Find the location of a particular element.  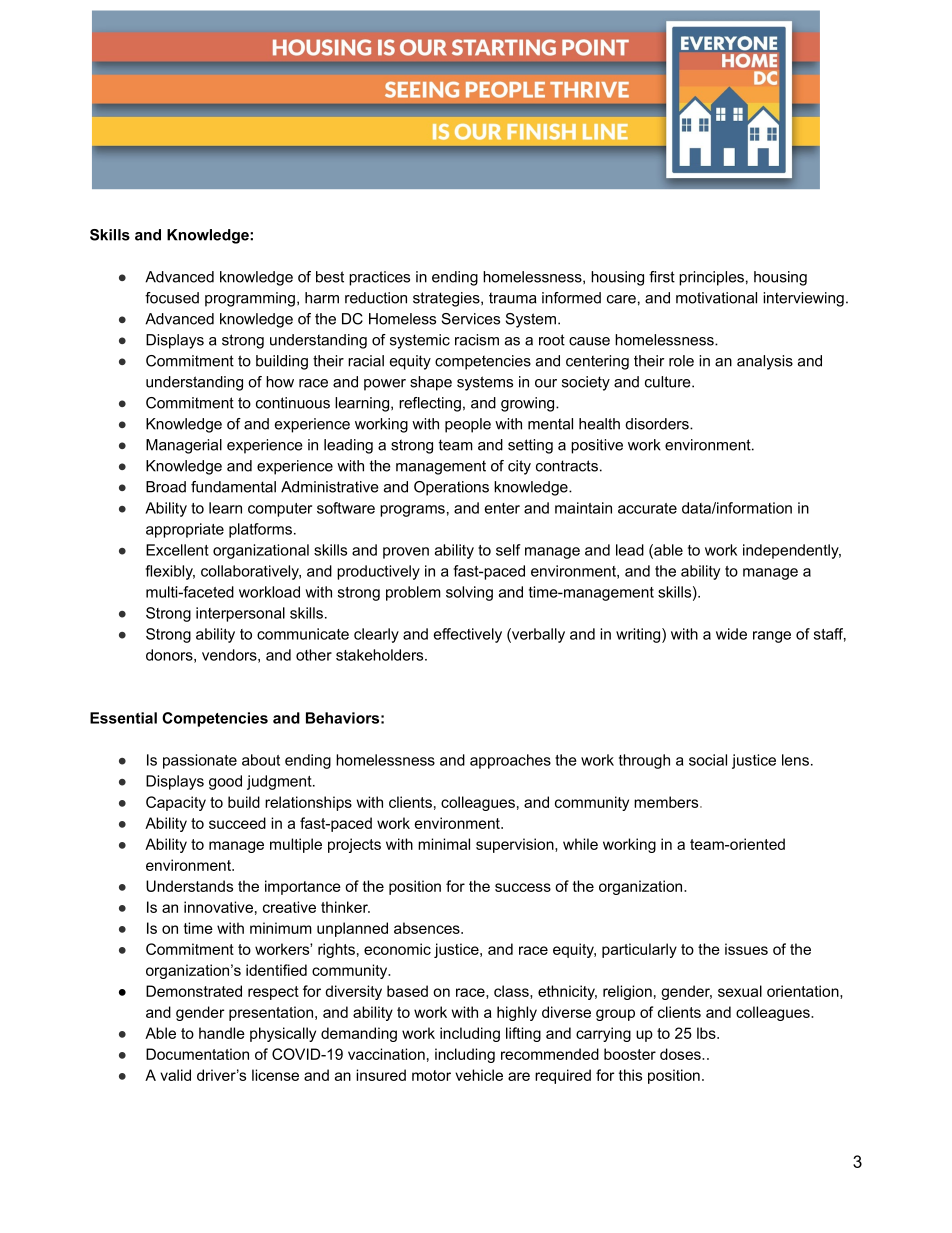

effectively is located at coordinates (468, 635).
